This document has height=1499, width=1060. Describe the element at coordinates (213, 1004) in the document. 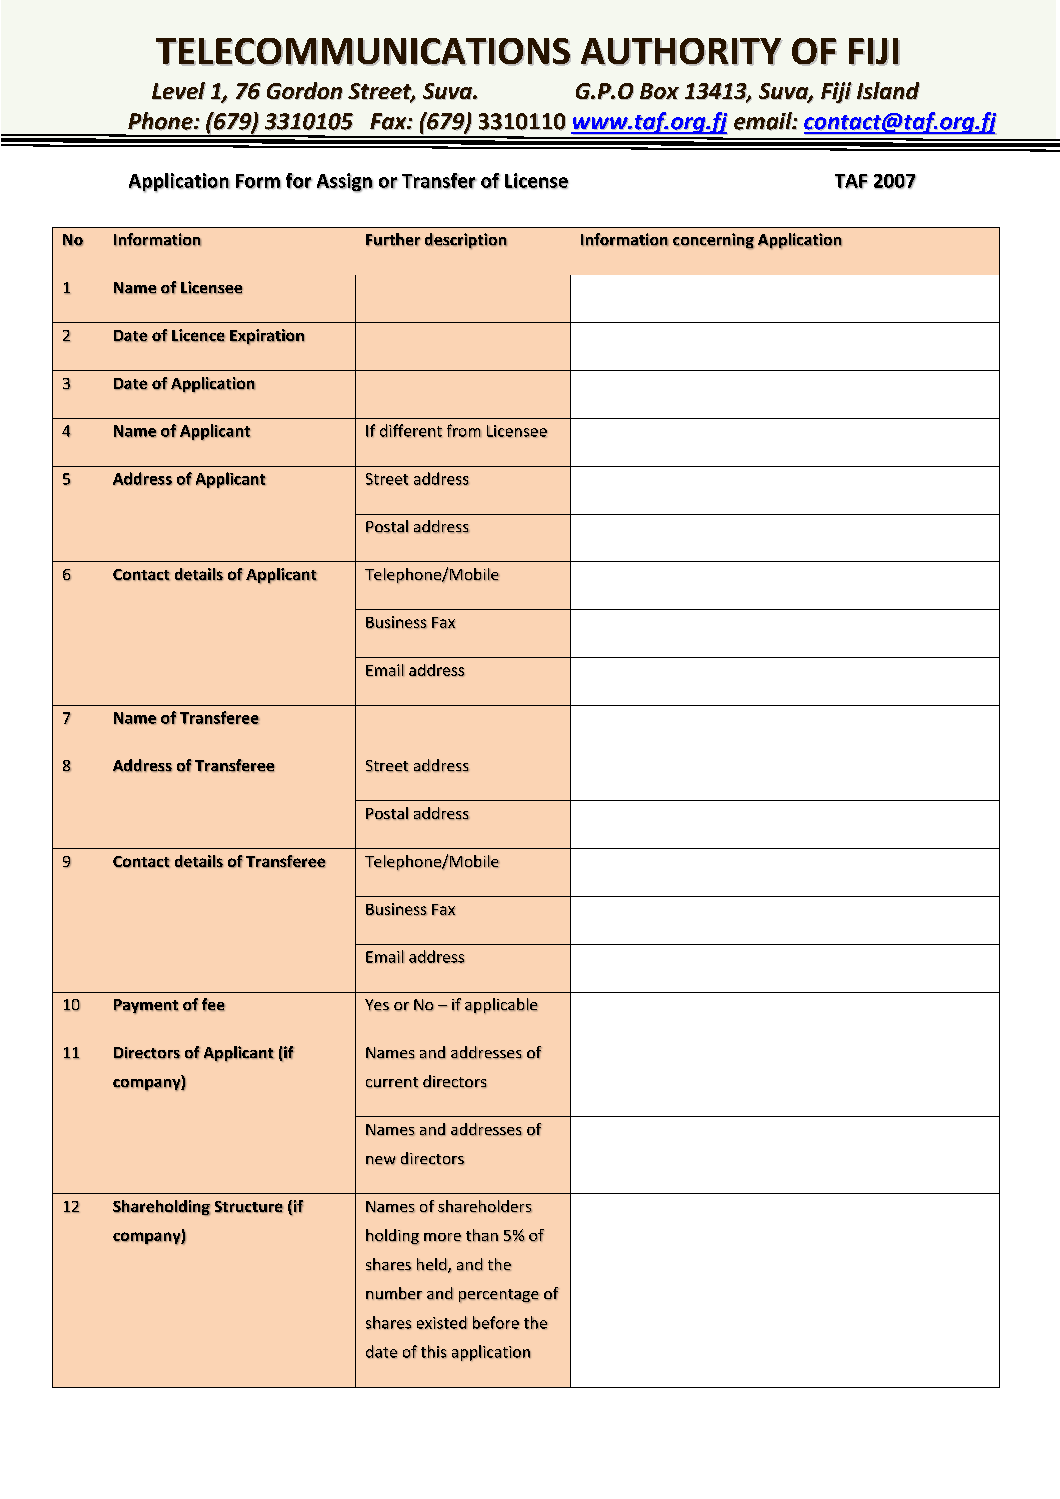

I see `fee` at that location.
